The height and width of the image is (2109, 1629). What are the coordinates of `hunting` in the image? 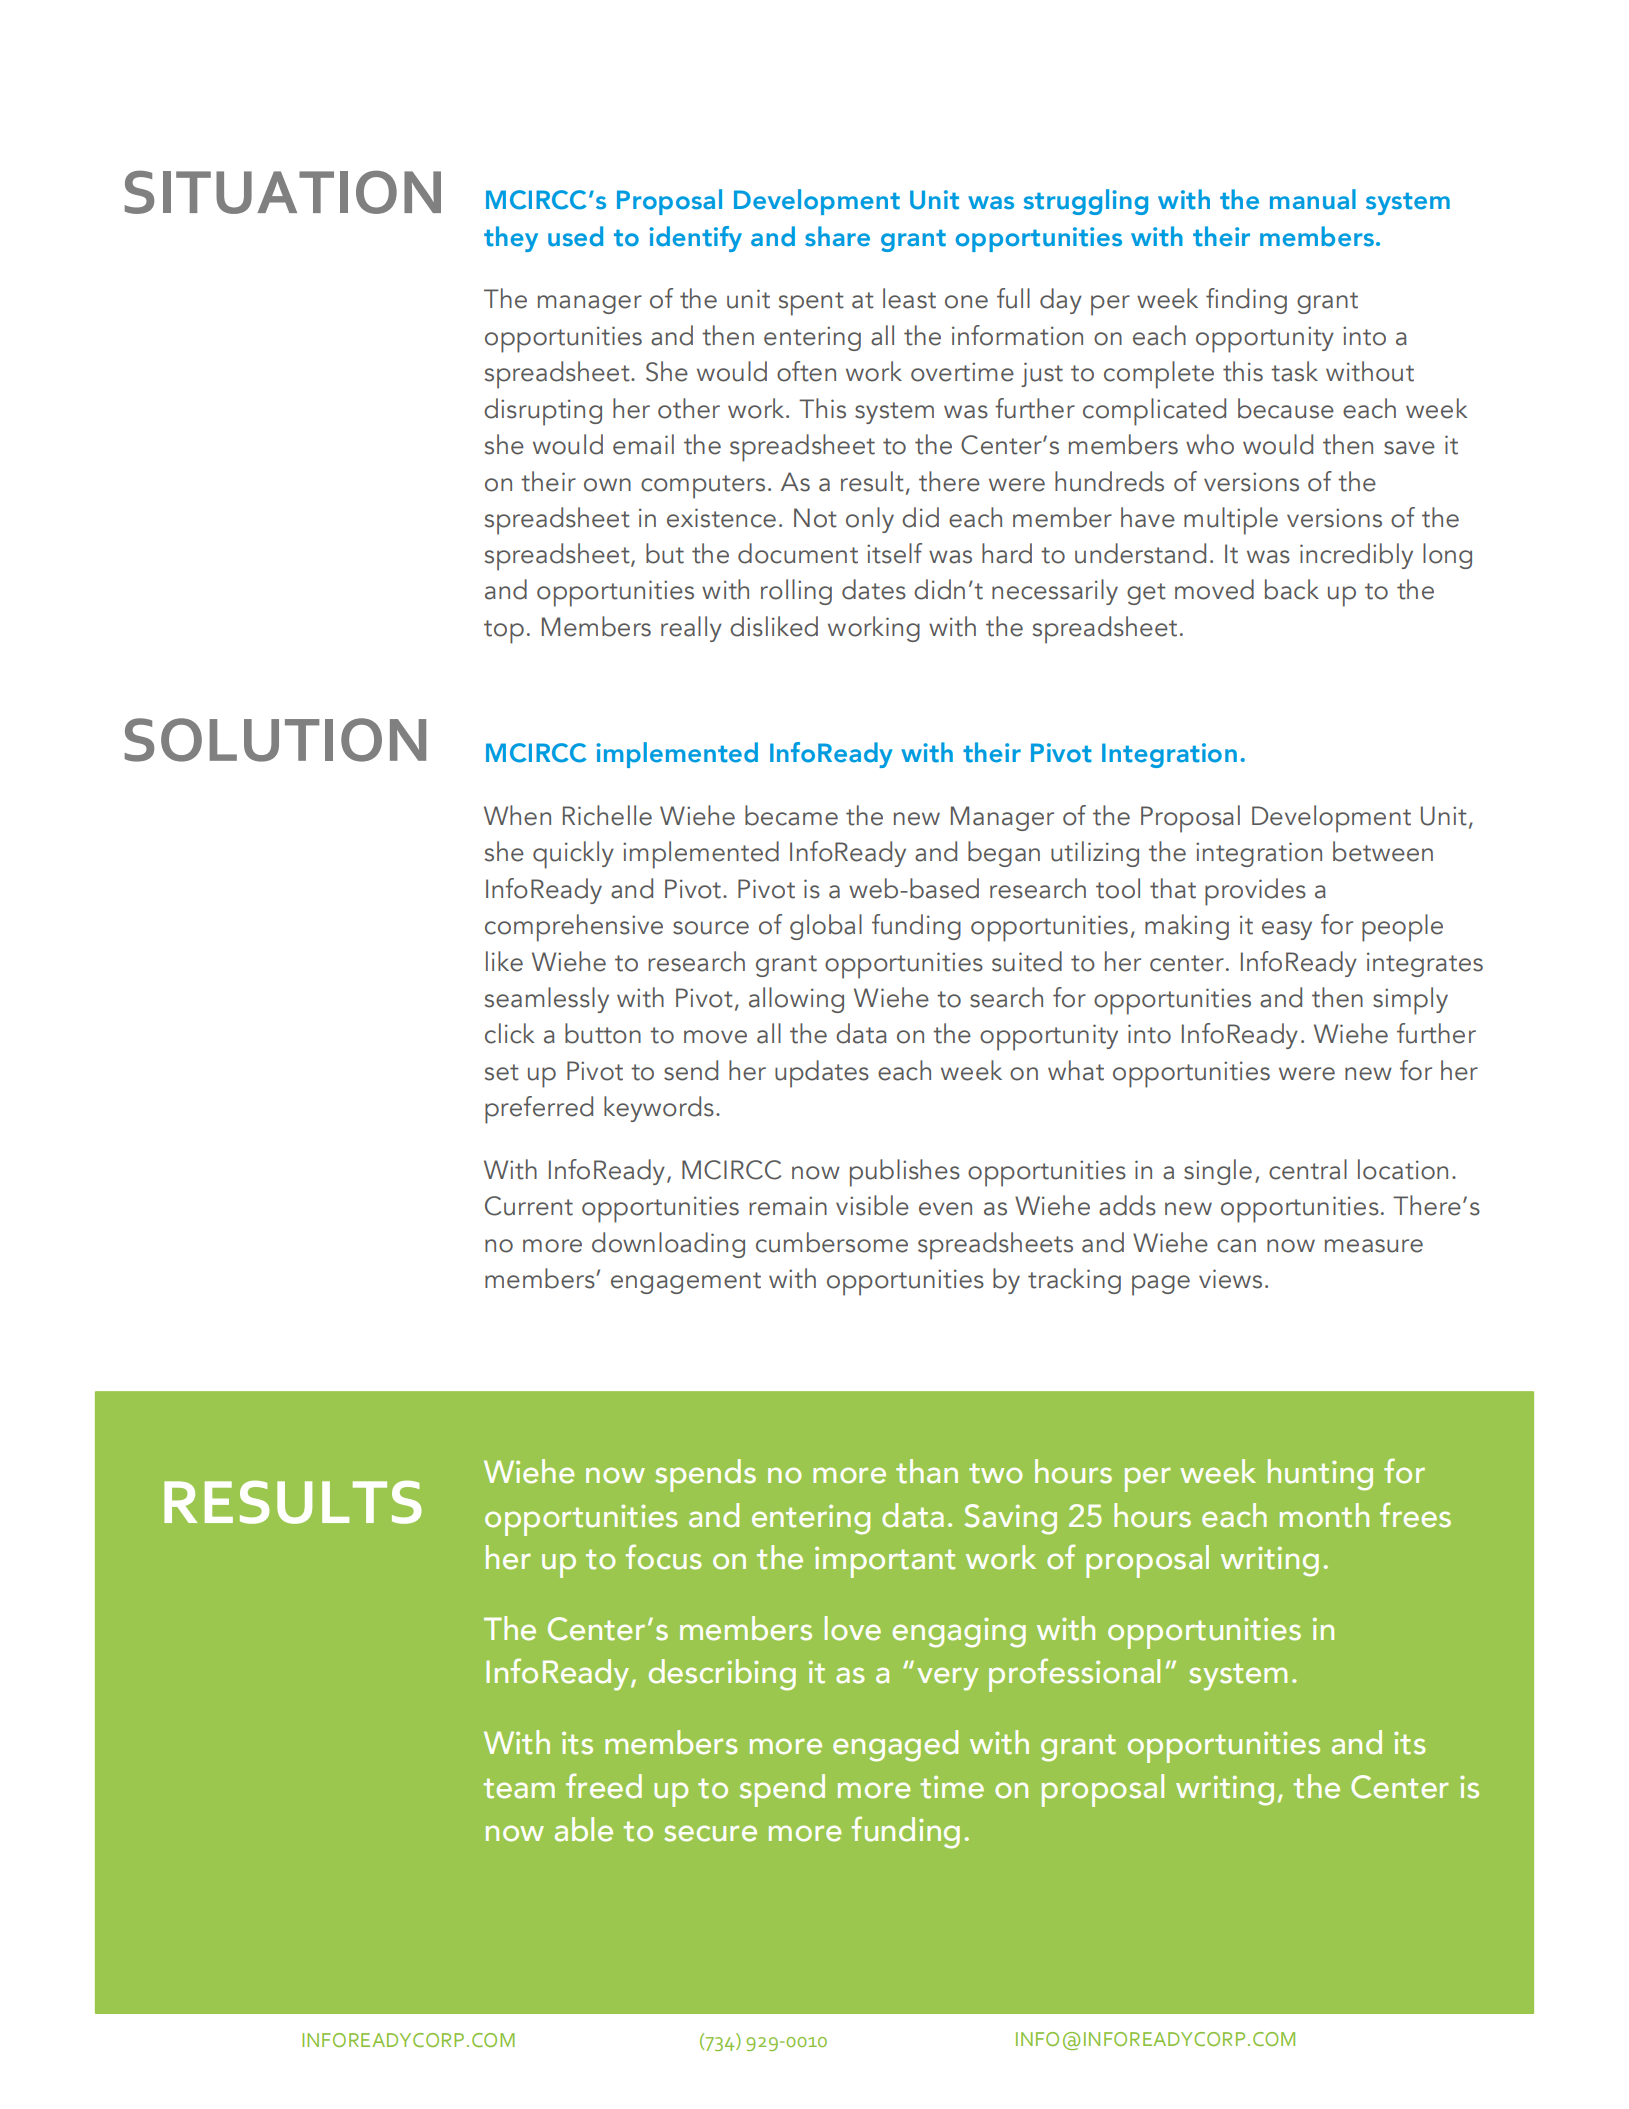 It's located at (1320, 1475).
